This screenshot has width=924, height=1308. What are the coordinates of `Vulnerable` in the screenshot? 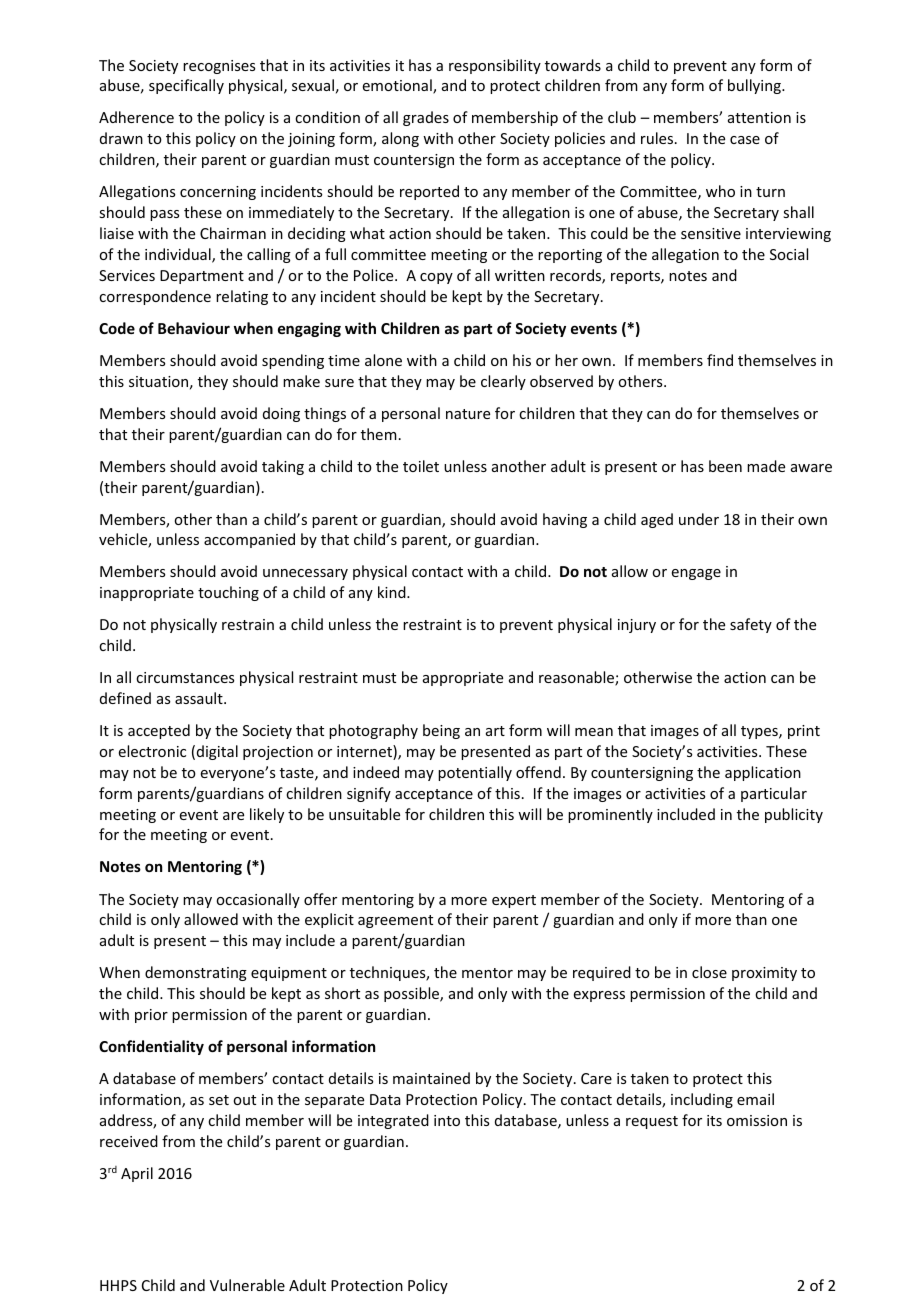 It's located at (247, 1285).
